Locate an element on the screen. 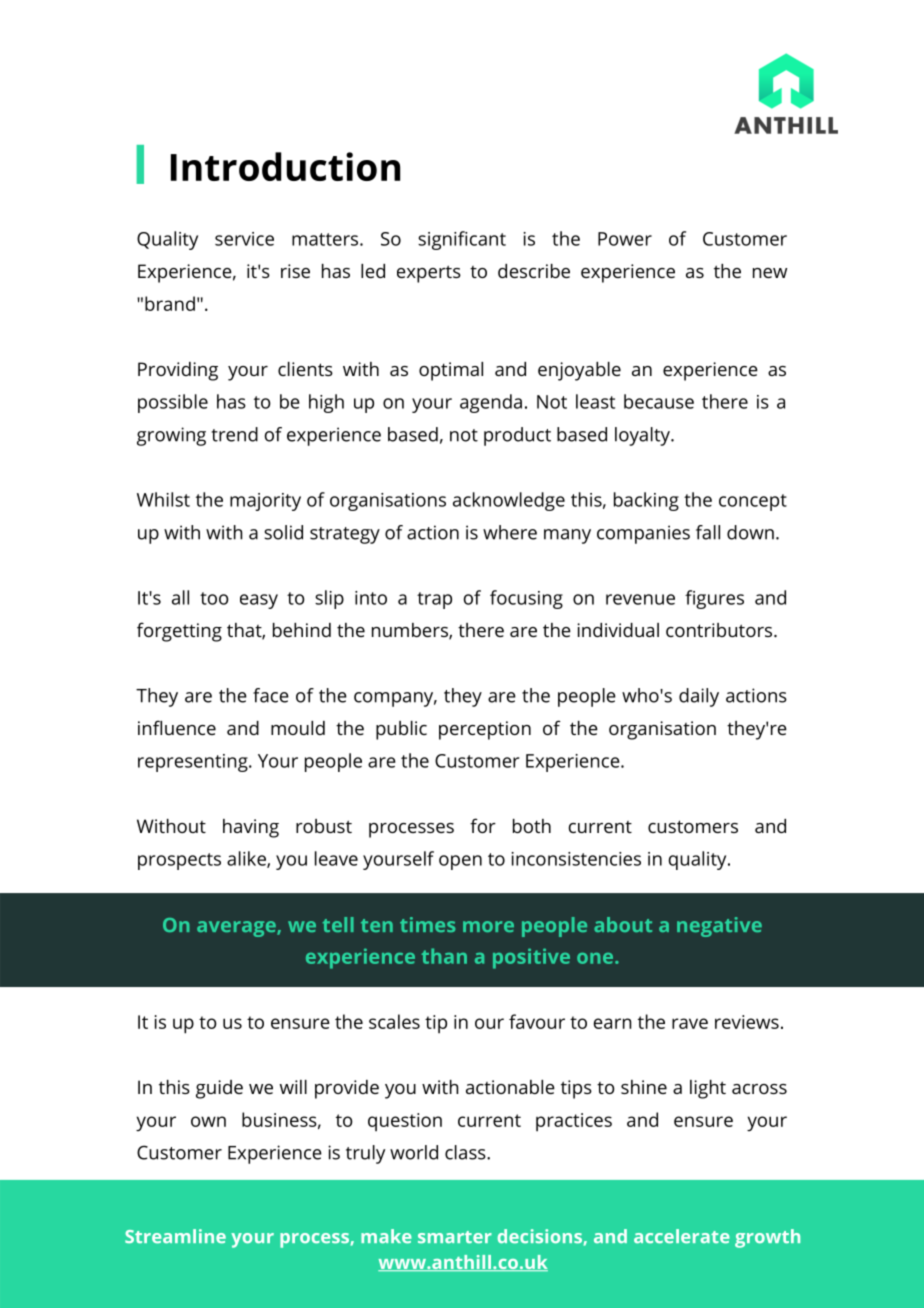 Image resolution: width=924 pixels, height=1308 pixels. smarter is located at coordinates (455, 1237).
